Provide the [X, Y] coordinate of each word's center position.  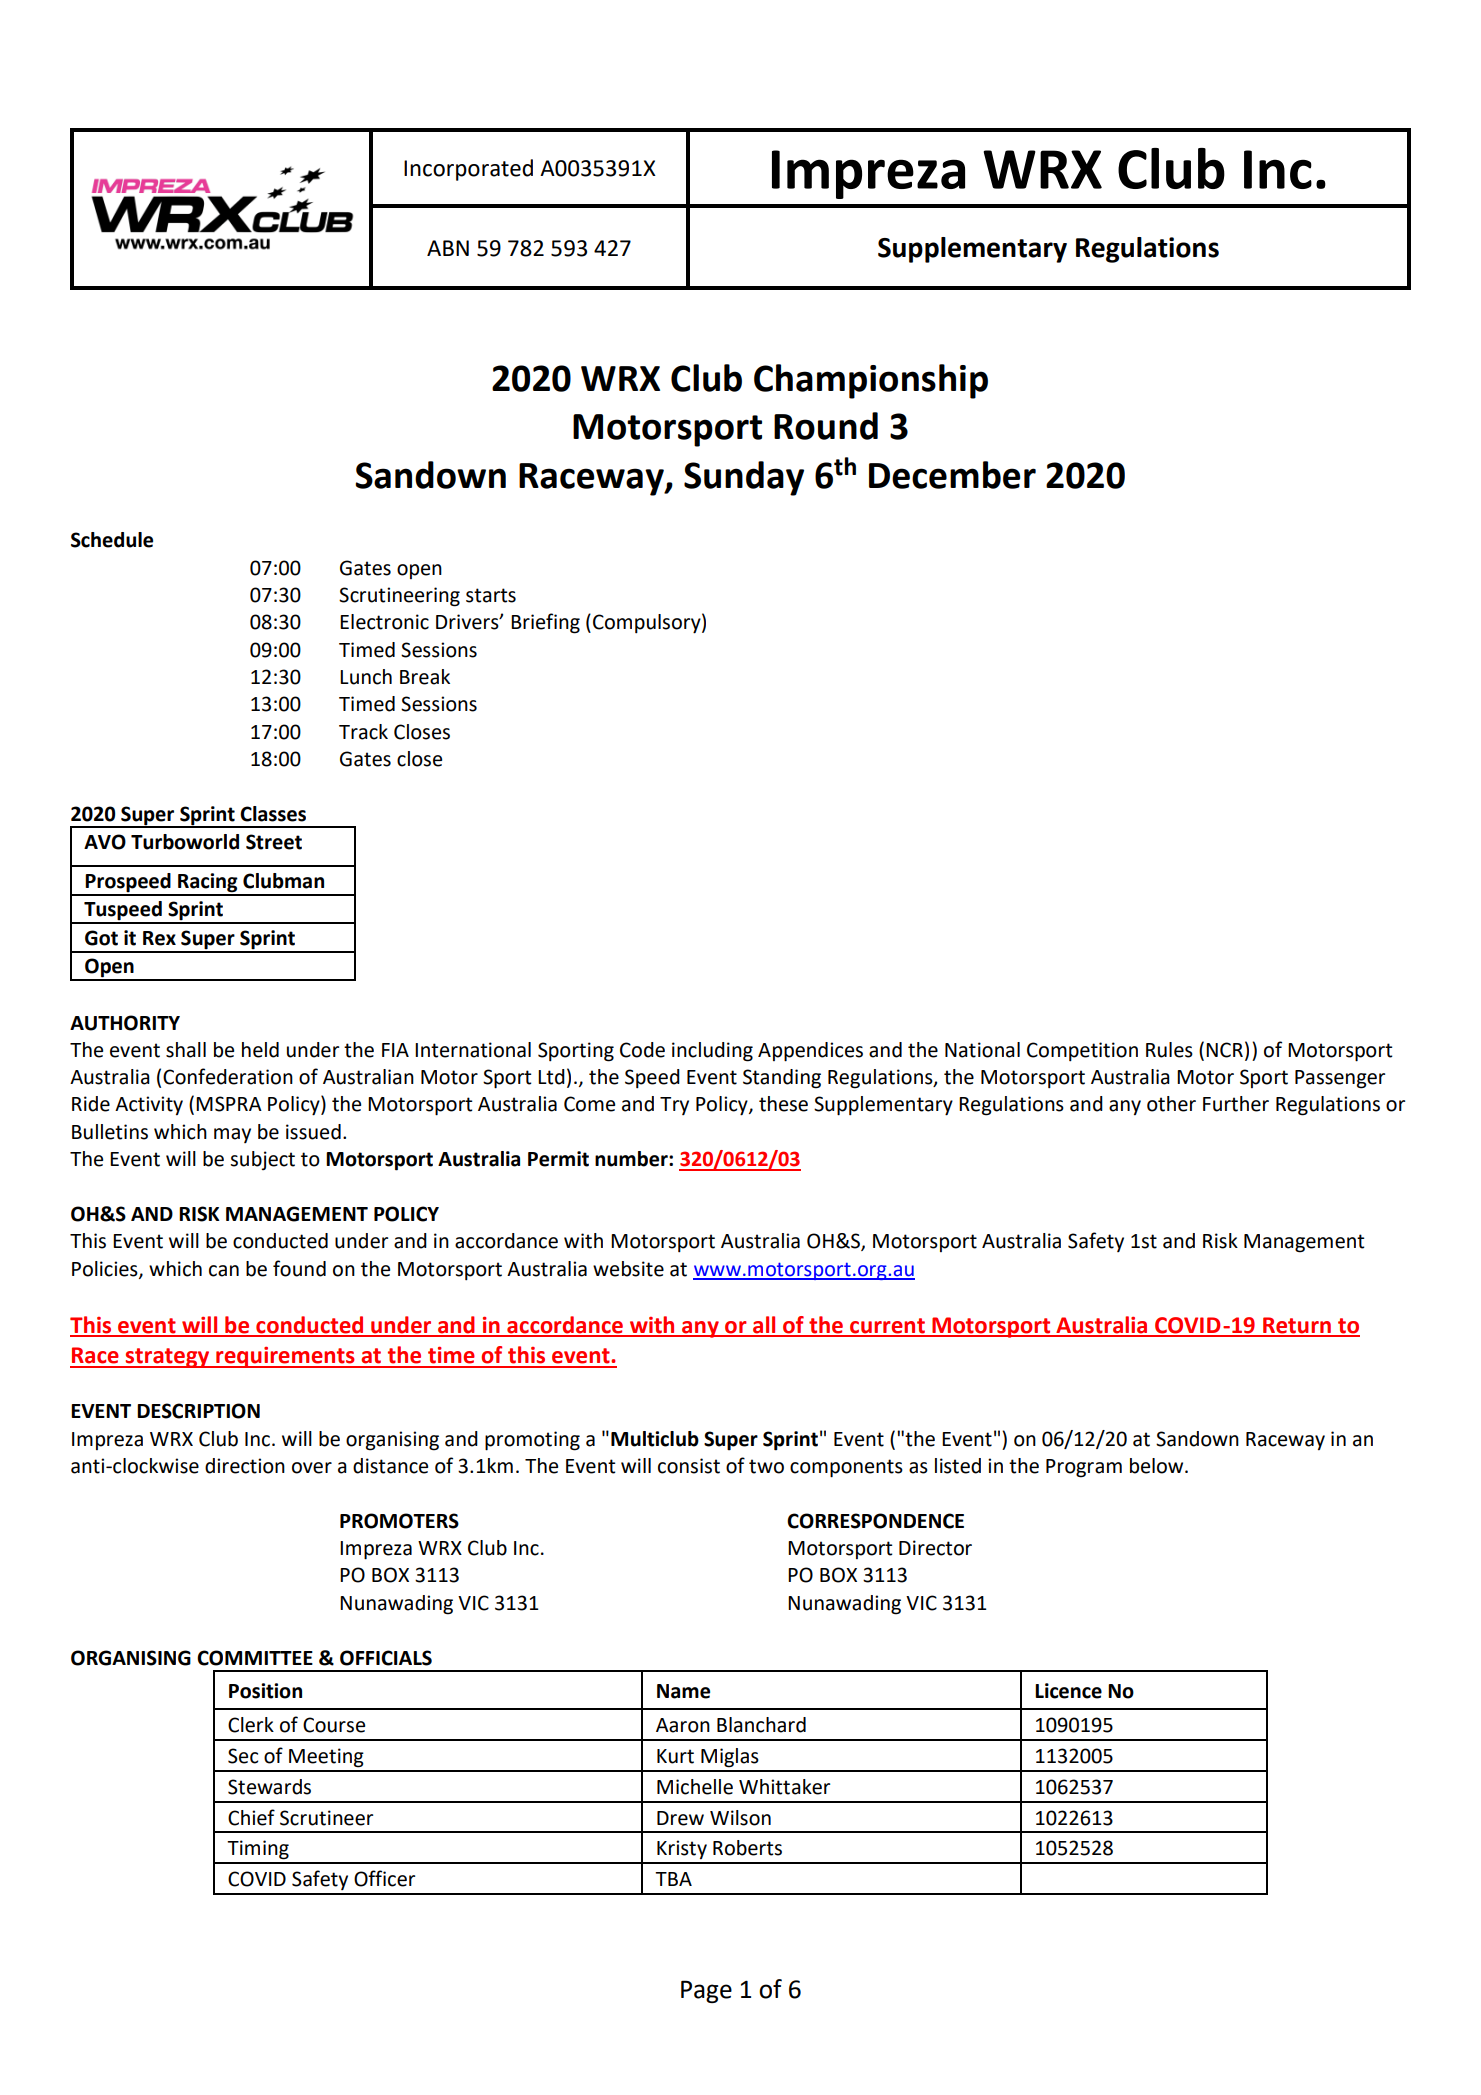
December [952, 475]
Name [683, 1691]
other [1171, 1104]
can [224, 1271]
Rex [159, 938]
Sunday [744, 478]
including [712, 1052]
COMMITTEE [255, 1658]
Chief [251, 1817]
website [628, 1269]
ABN [448, 248]
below [1158, 1466]
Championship [871, 381]
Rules [1169, 1050]
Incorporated [468, 170]
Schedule [112, 540]
